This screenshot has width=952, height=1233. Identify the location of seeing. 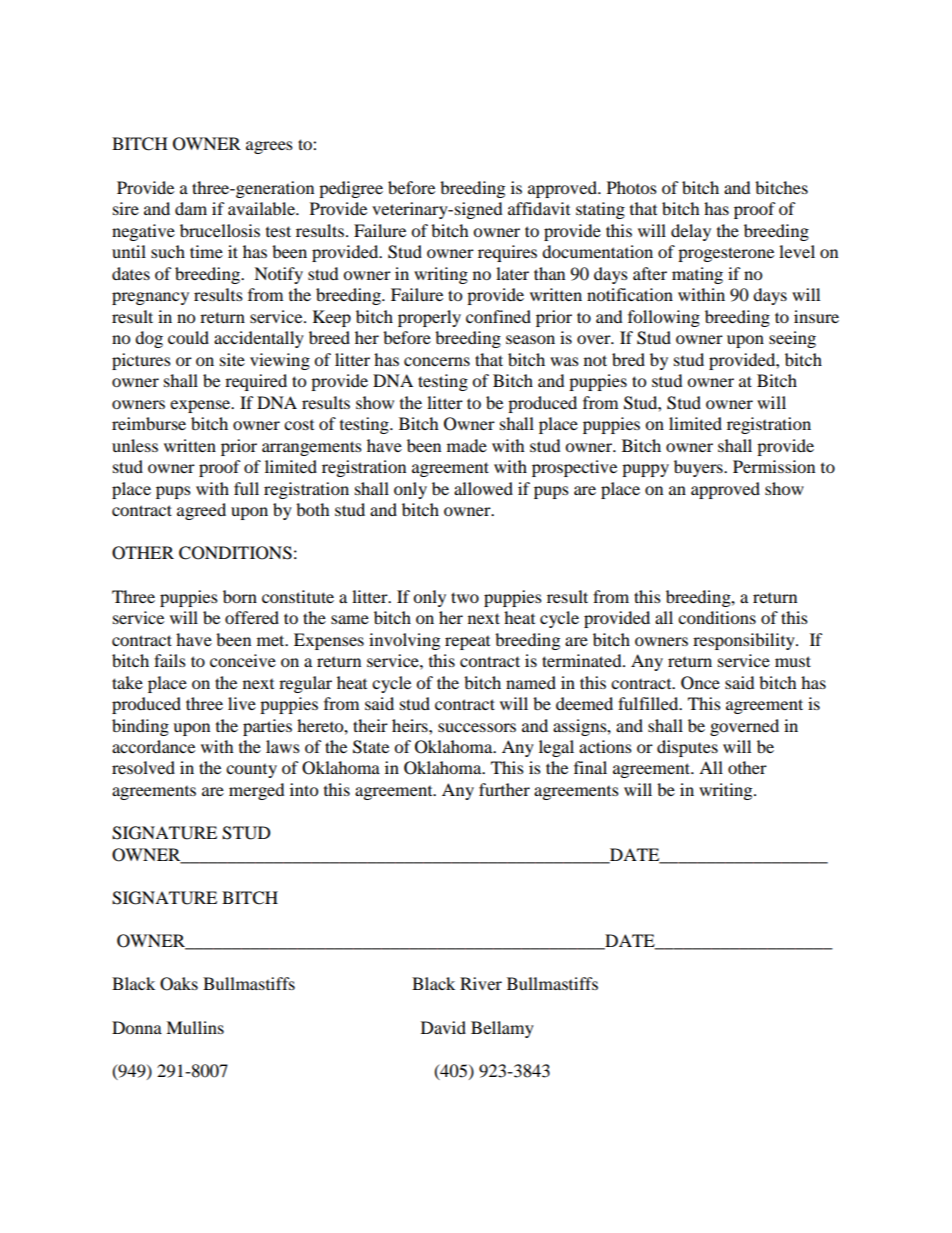
(792, 339).
